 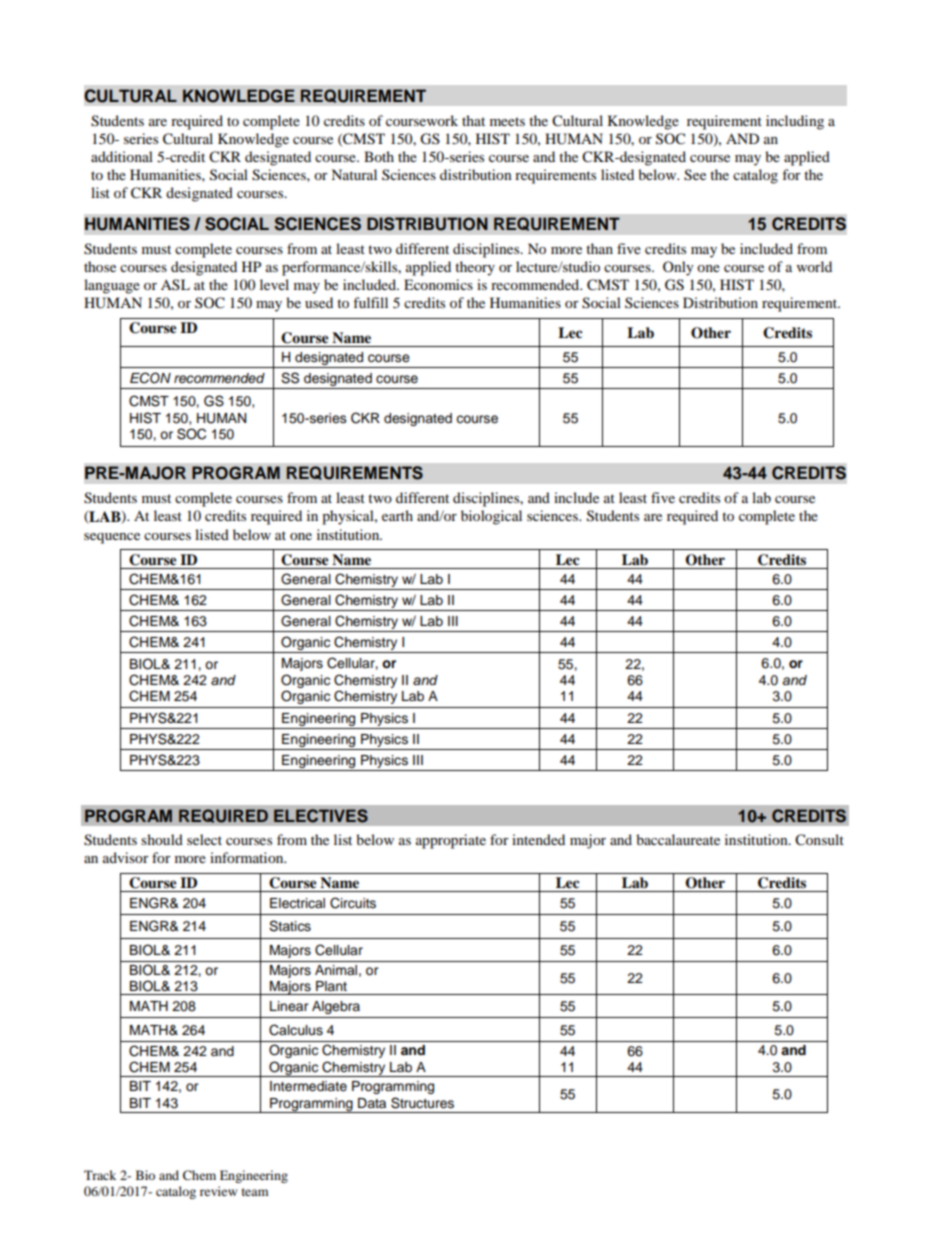 I want to click on sequence, so click(x=112, y=538).
